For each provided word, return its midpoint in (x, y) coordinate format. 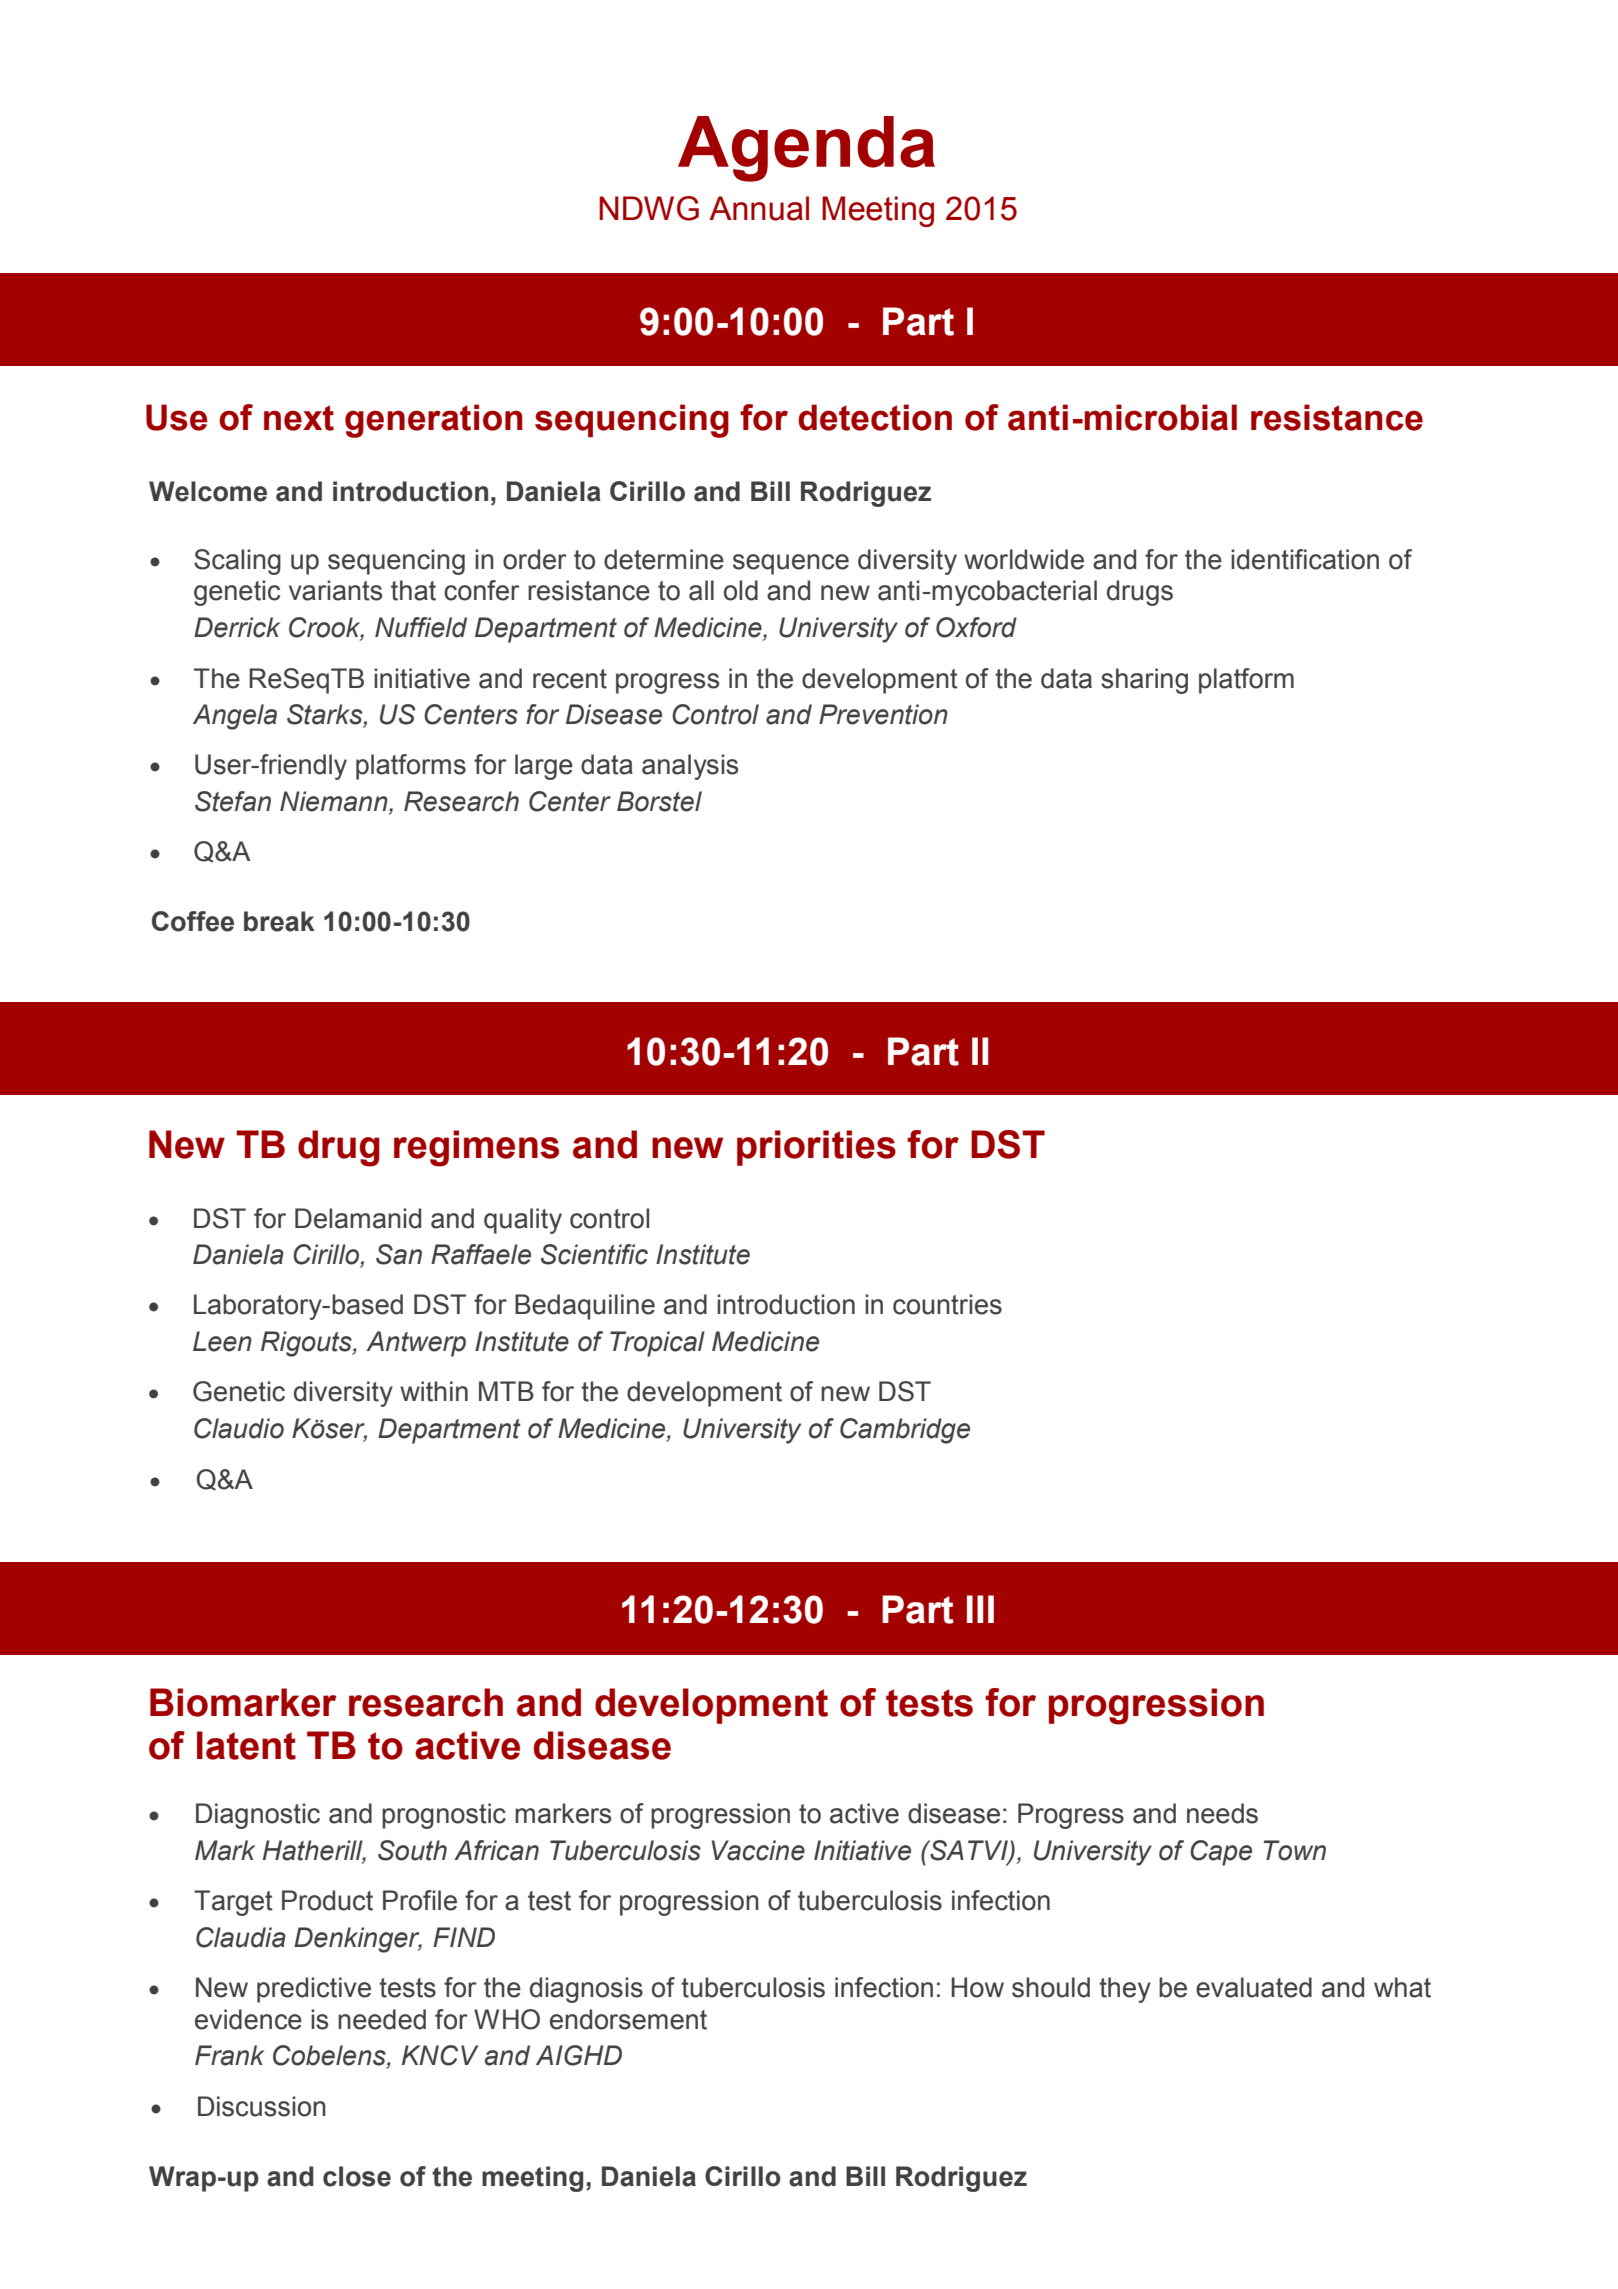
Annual (759, 208)
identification (1305, 559)
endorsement (628, 2019)
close (357, 2176)
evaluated (1254, 1987)
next (299, 418)
